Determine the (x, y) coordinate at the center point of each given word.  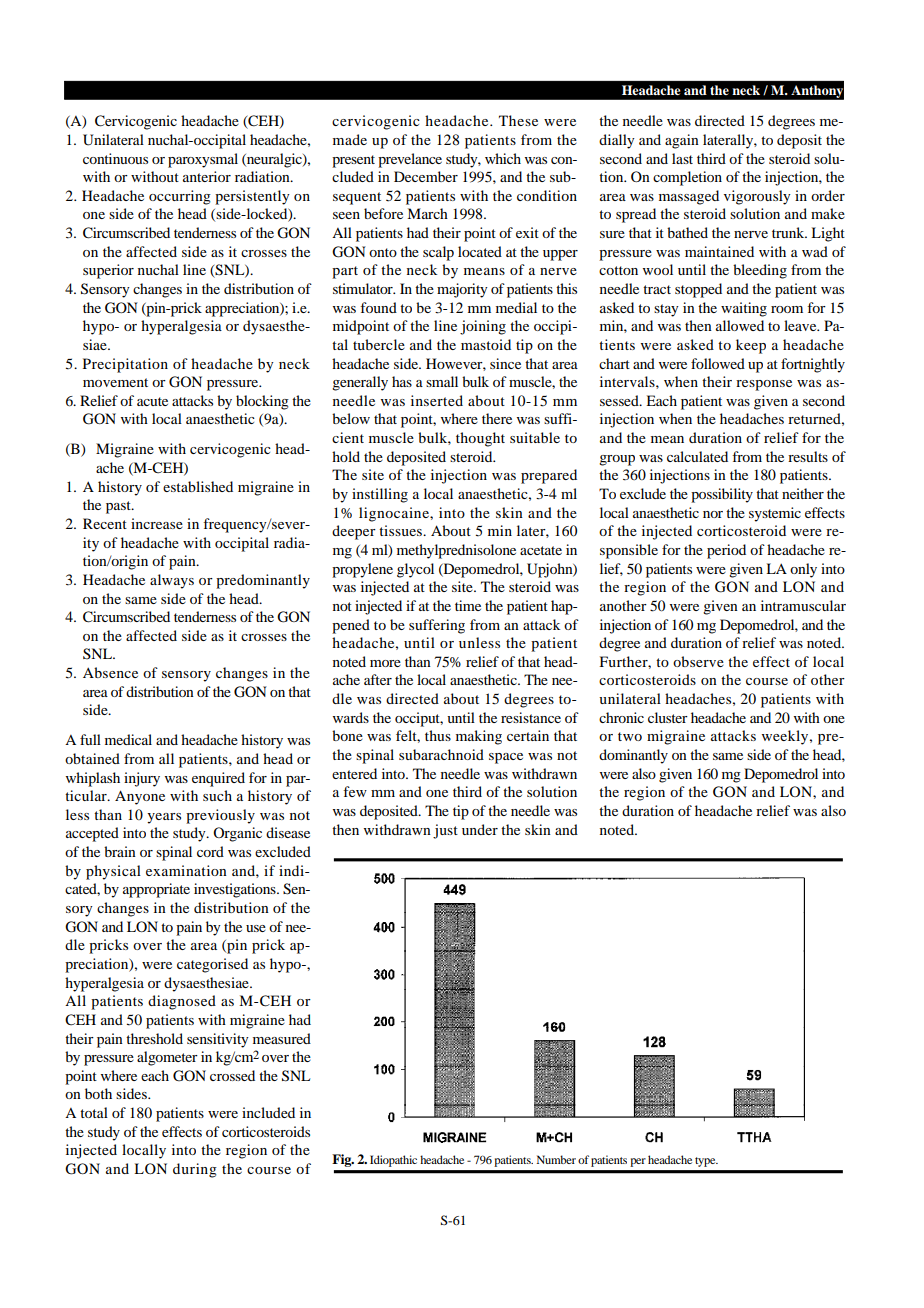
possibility (722, 495)
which (503, 158)
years (164, 818)
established (198, 486)
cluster (668, 717)
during (195, 1170)
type (706, 1162)
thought (480, 439)
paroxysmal (203, 160)
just (445, 831)
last (682, 158)
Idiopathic (393, 1161)
